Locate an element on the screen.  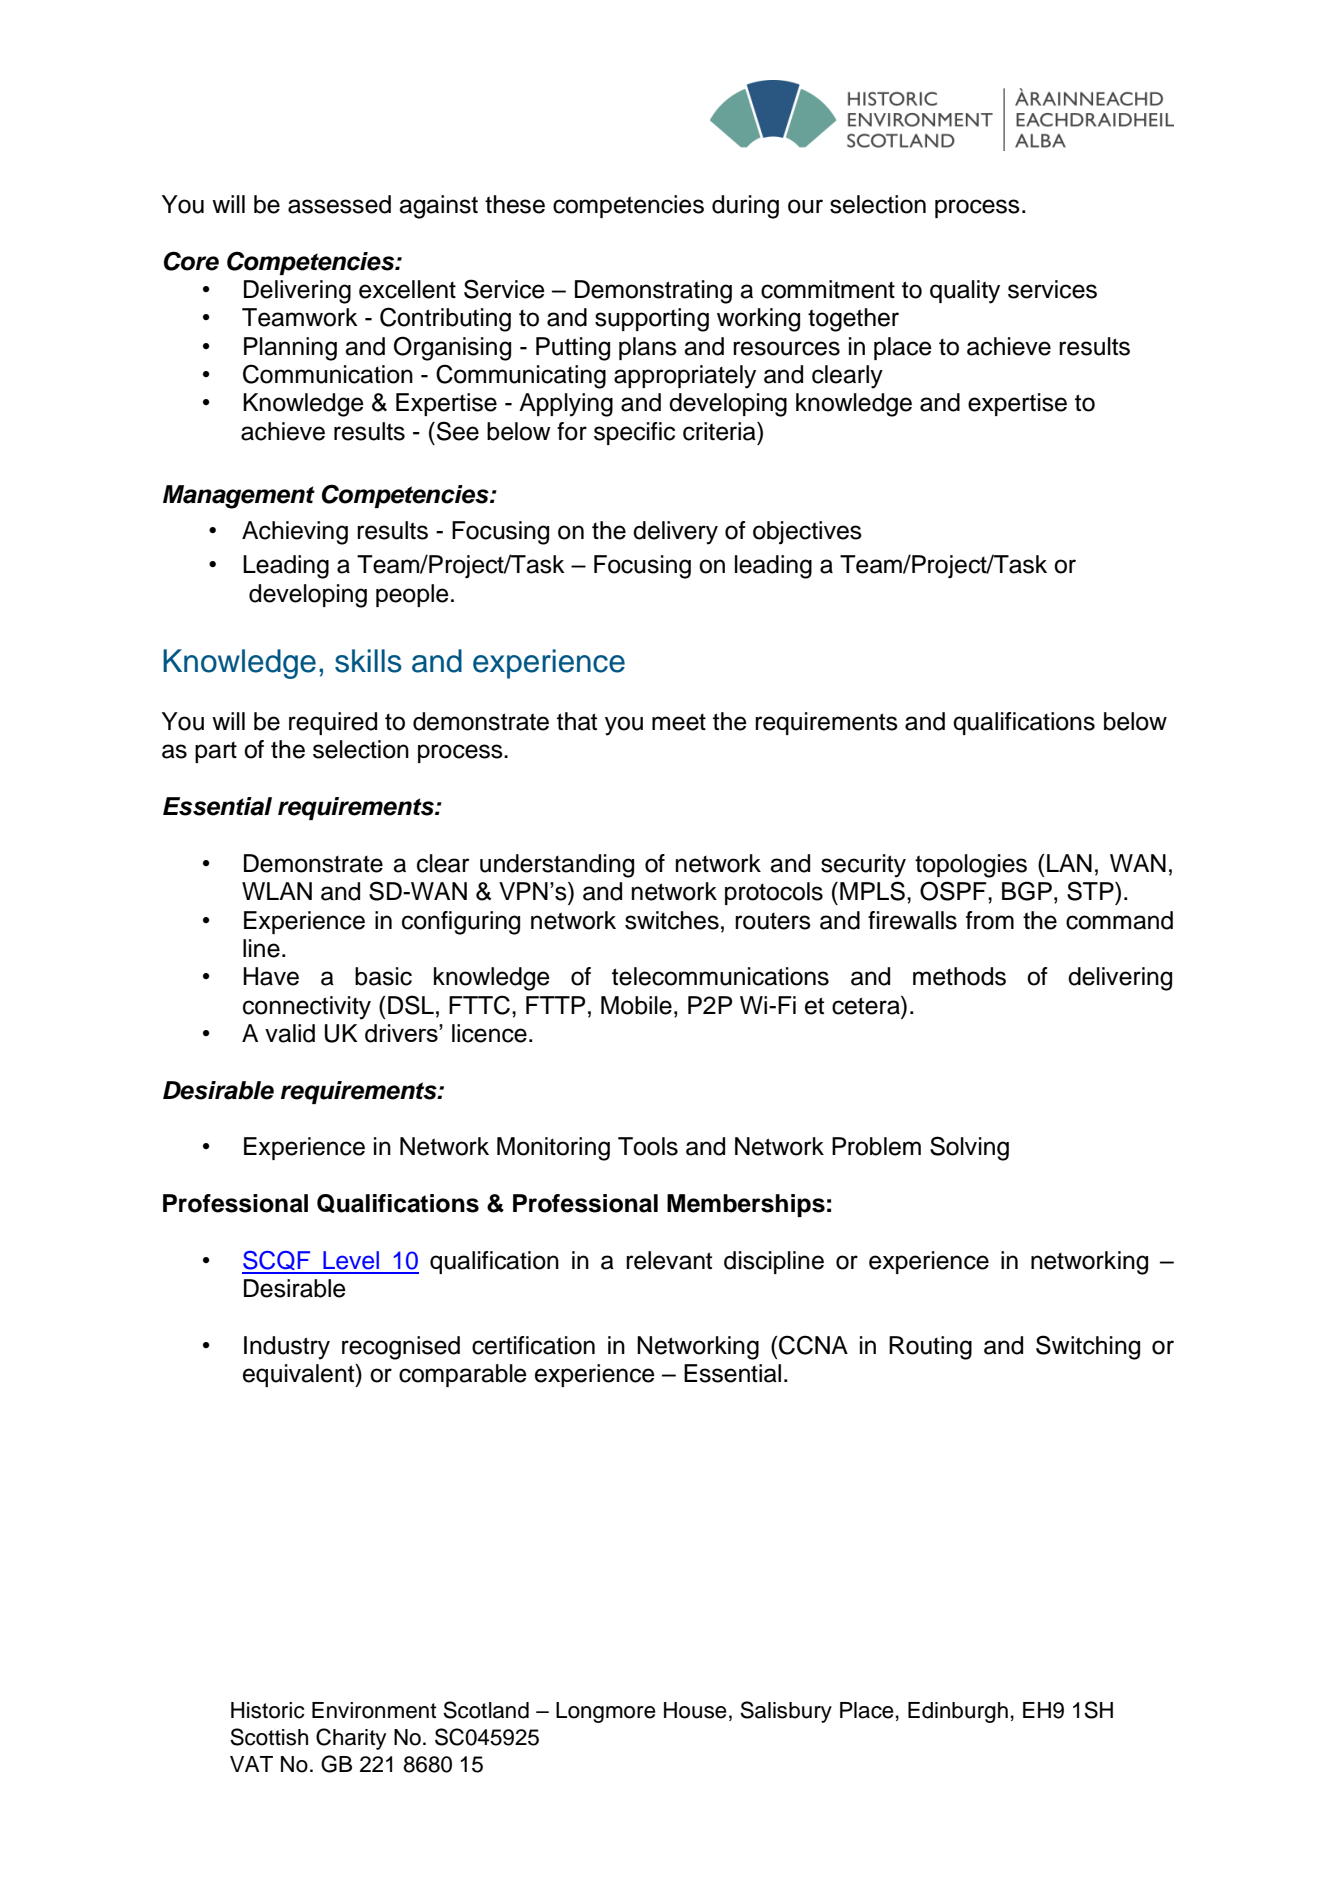
methods is located at coordinates (959, 976).
